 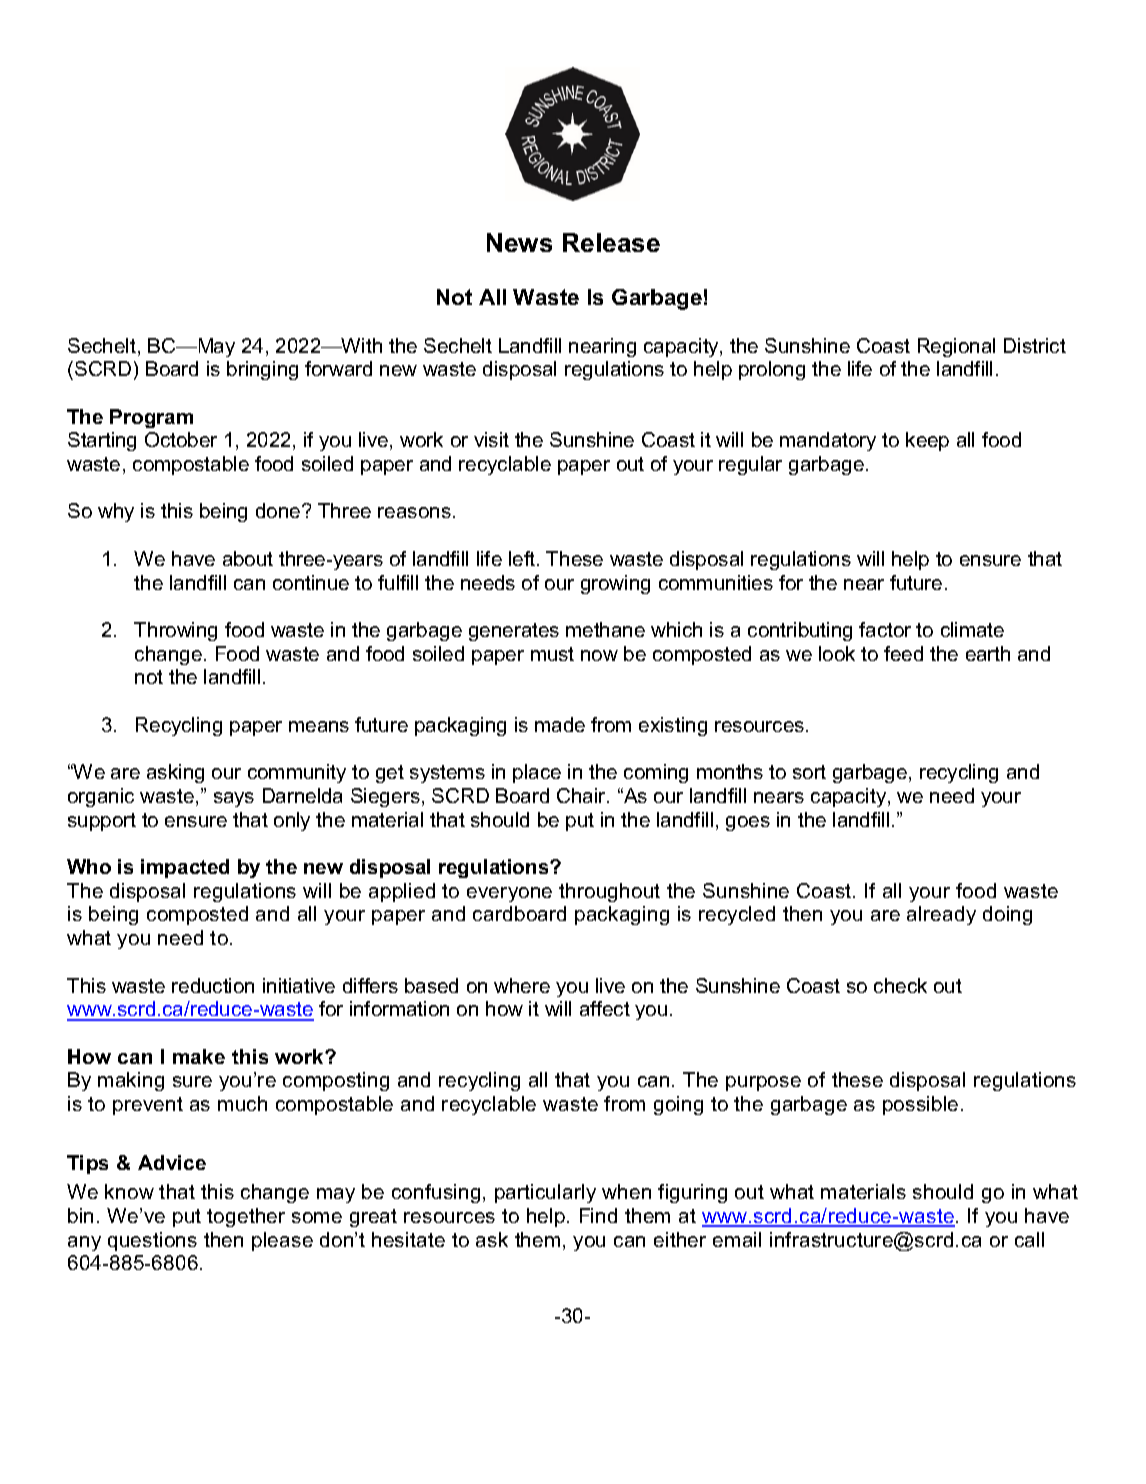 I want to click on already, so click(x=941, y=915).
